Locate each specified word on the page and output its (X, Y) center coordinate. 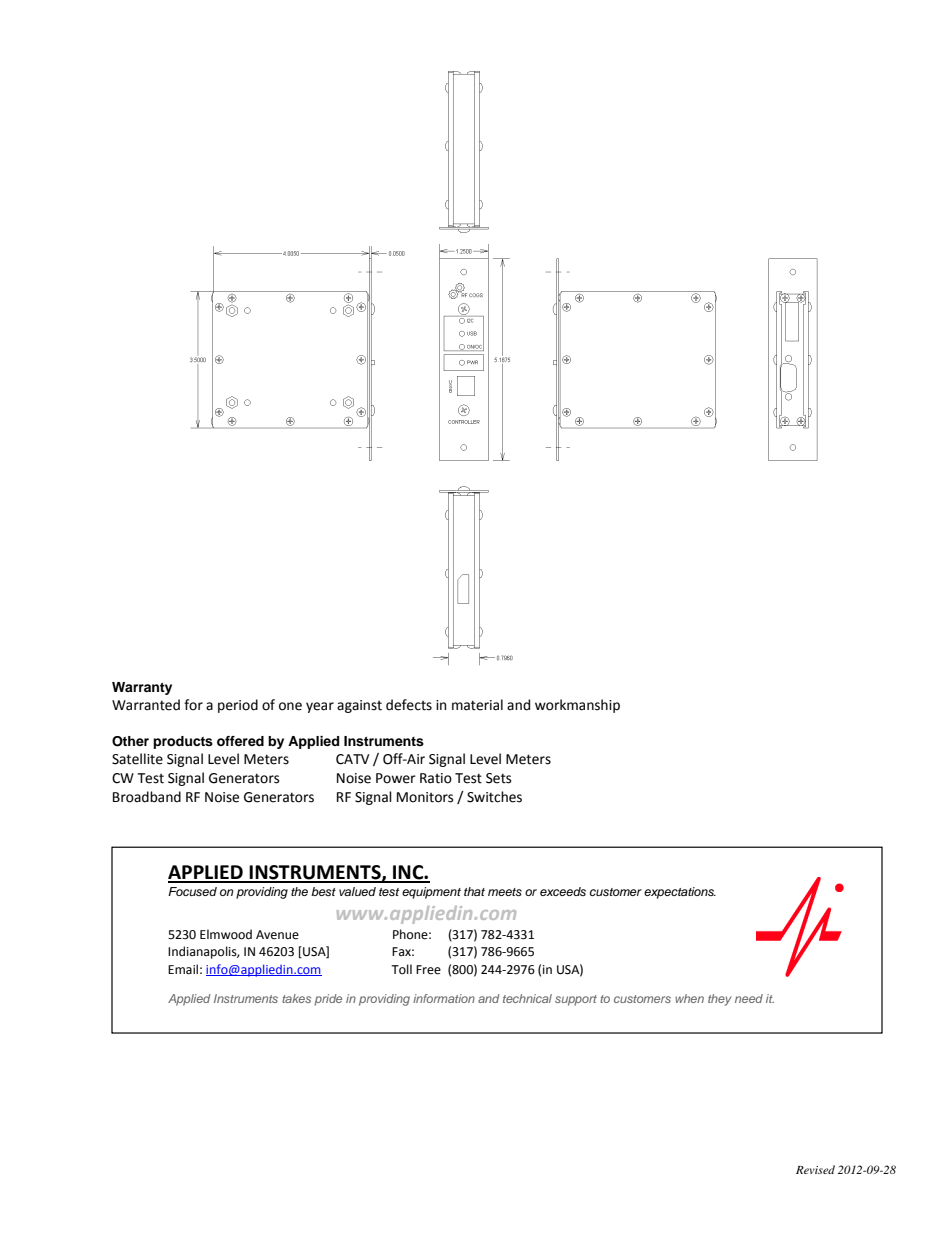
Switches (494, 797)
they (720, 1000)
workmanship (577, 706)
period (238, 706)
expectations (680, 893)
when (689, 998)
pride (328, 1000)
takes (296, 998)
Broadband (147, 797)
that (474, 891)
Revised (815, 1169)
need (749, 998)
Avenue (277, 935)
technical (527, 998)
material (477, 705)
